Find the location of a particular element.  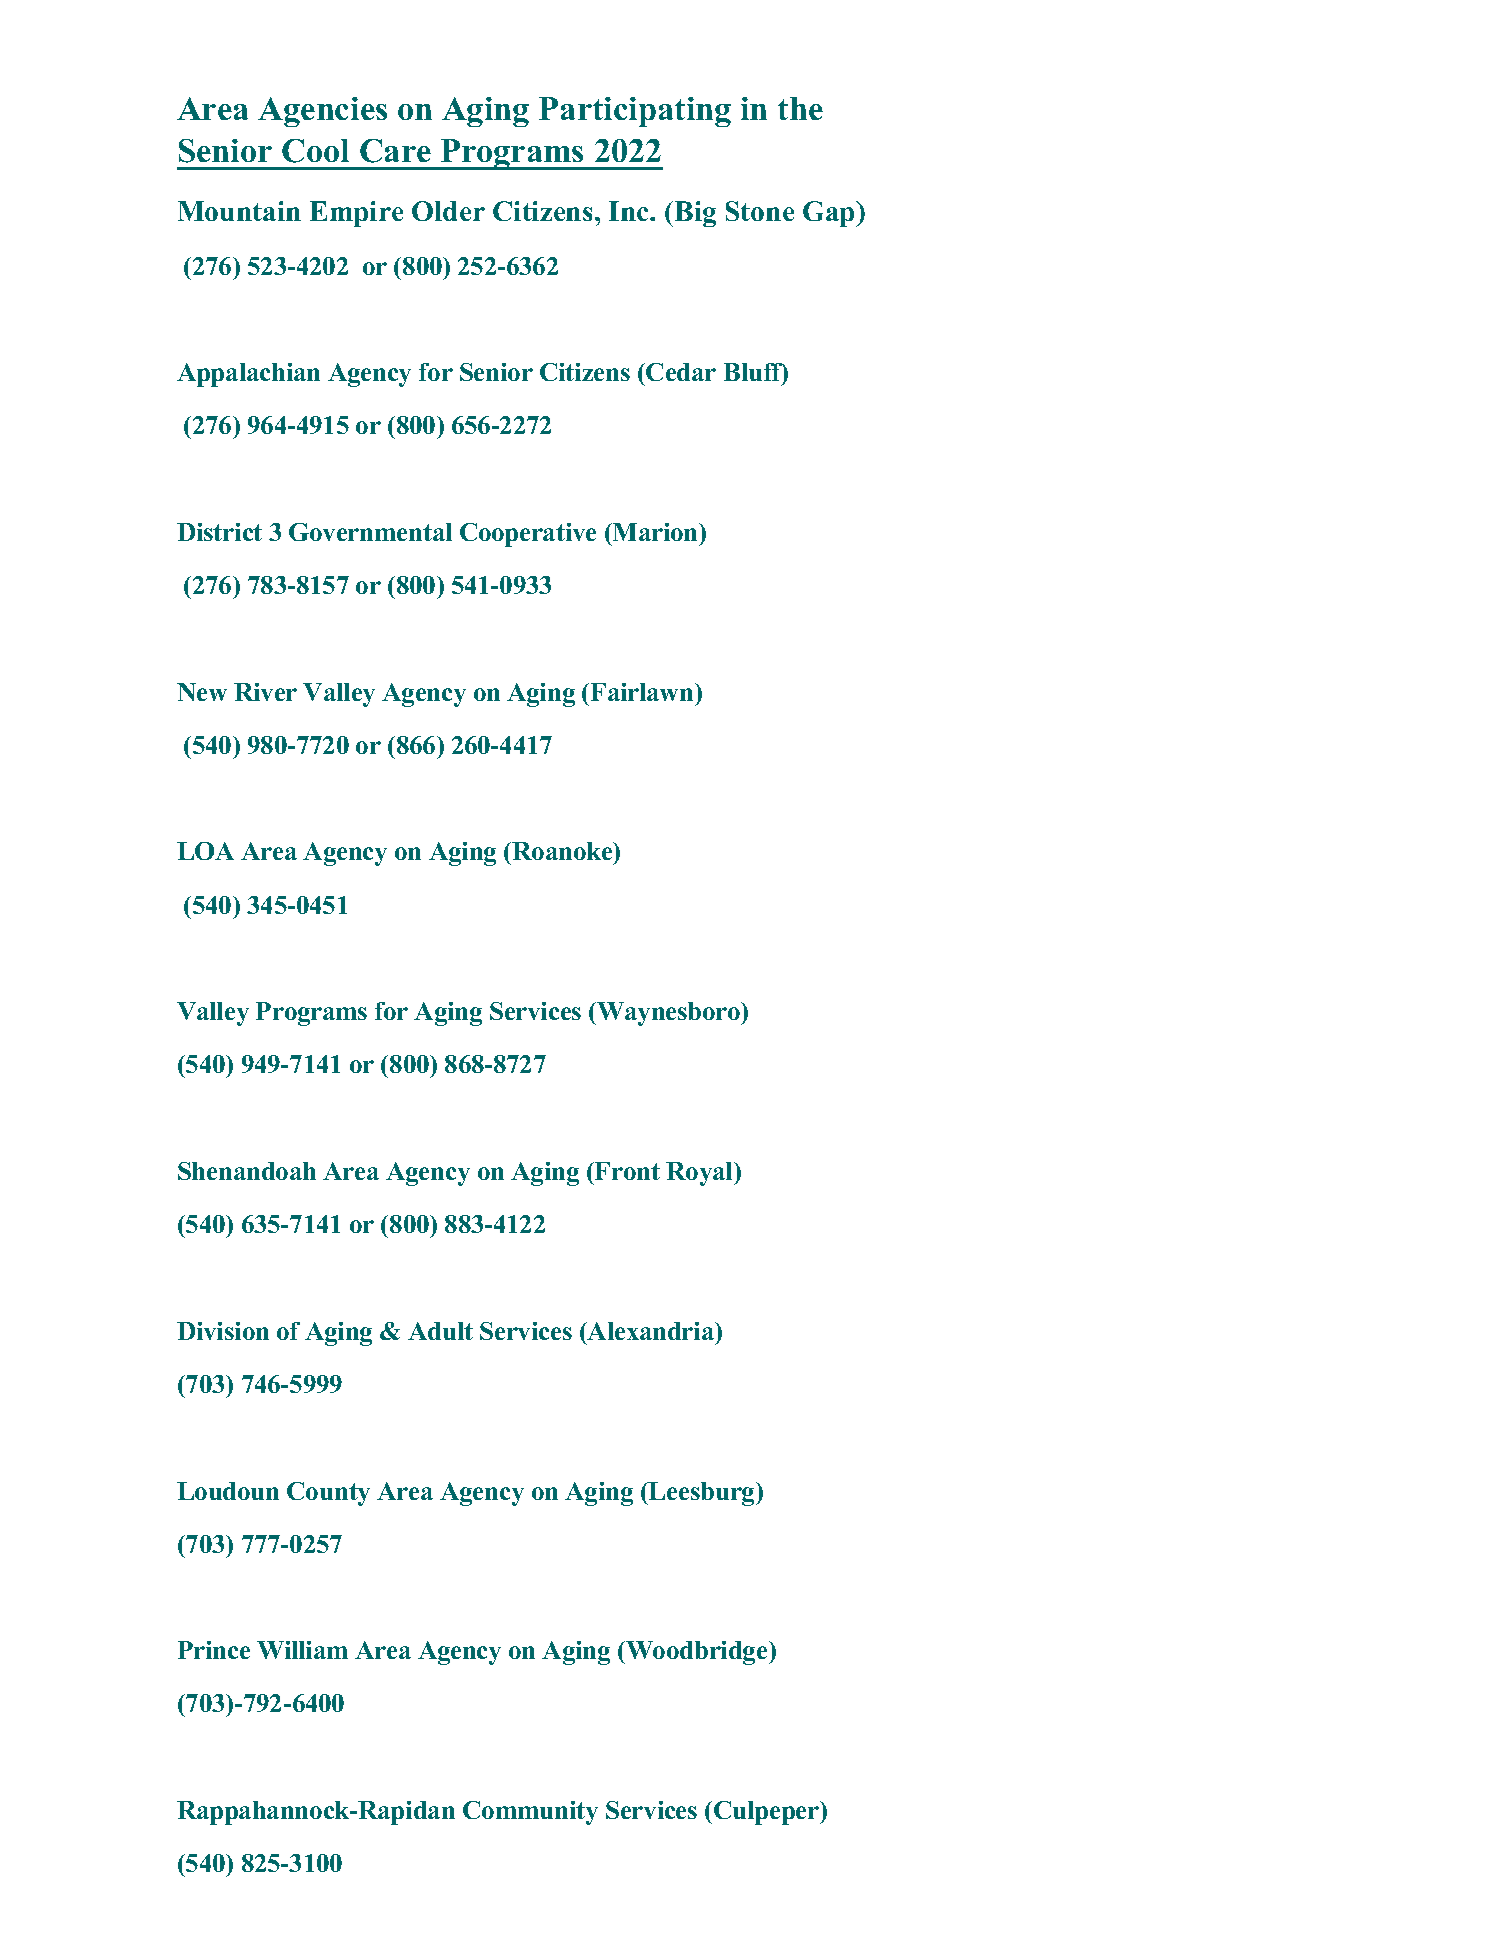

Cool is located at coordinates (315, 151).
